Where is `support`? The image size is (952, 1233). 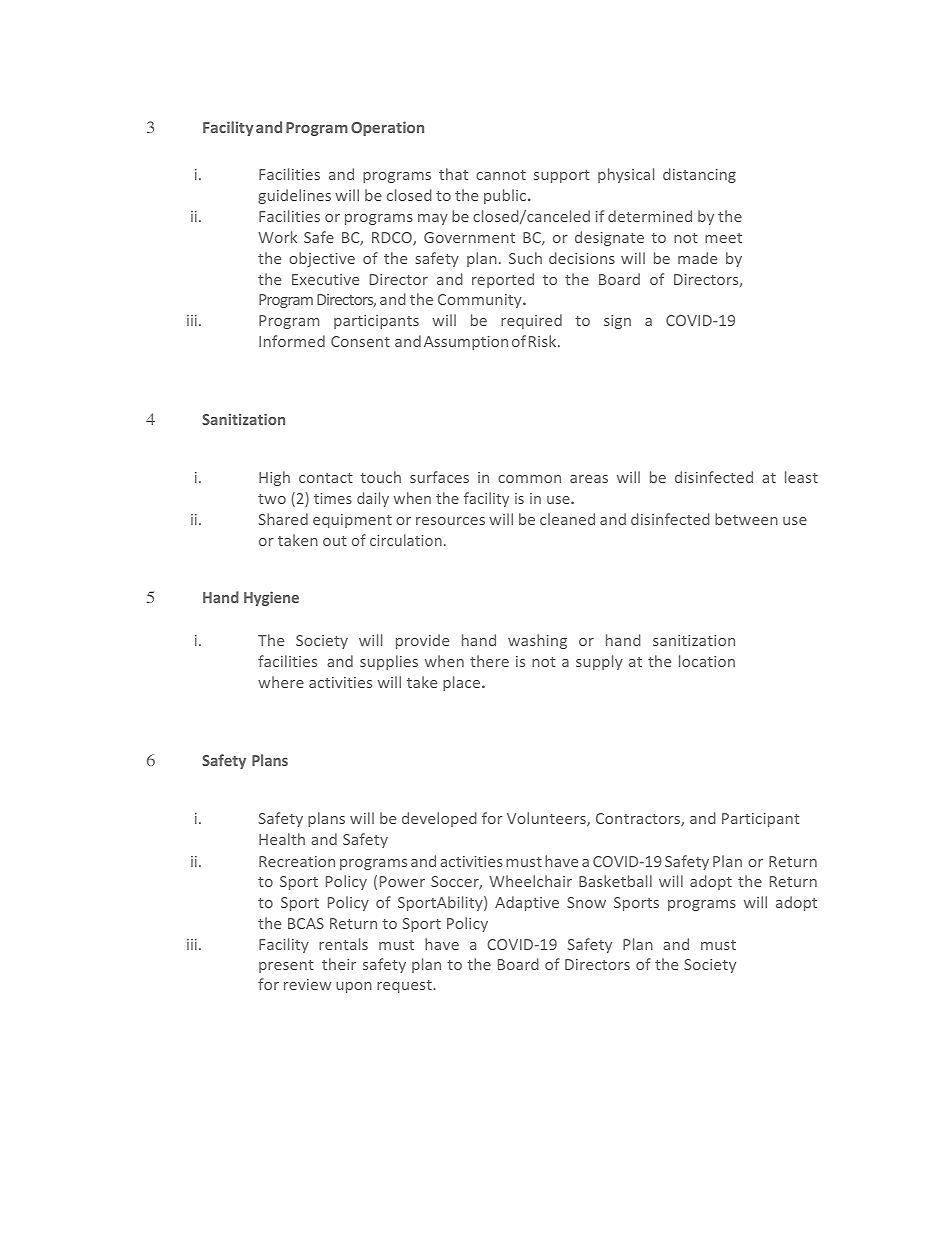
support is located at coordinates (562, 176).
